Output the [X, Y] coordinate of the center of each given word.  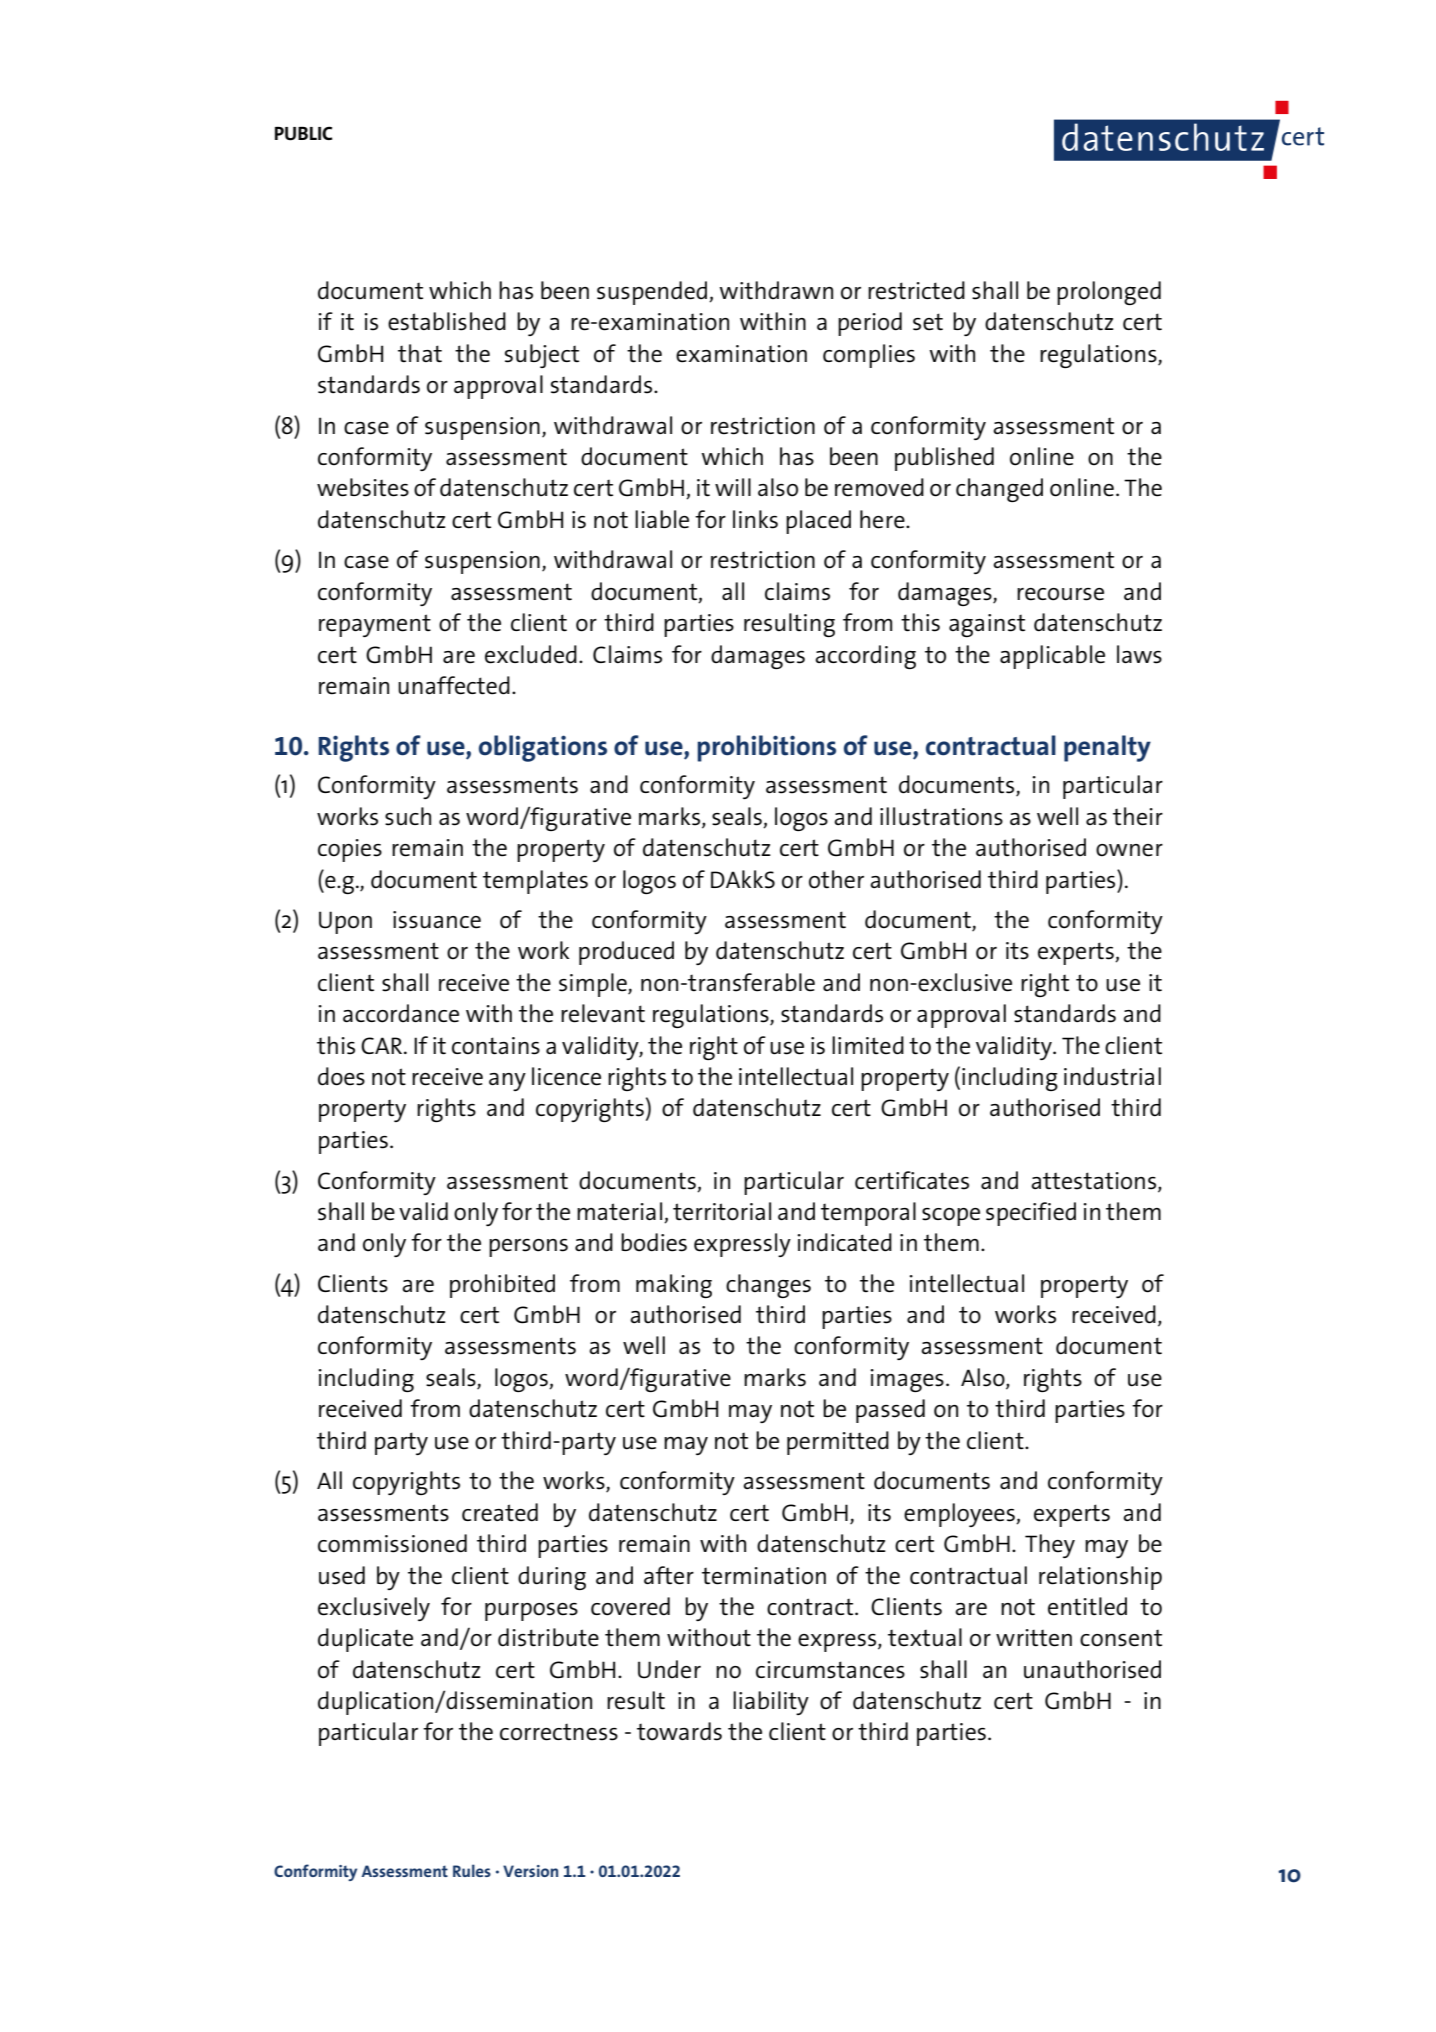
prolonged [1109, 293]
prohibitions [766, 748]
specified [1031, 1214]
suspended [653, 293]
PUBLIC [303, 133]
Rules [472, 1870]
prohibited [502, 1286]
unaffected [454, 685]
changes [768, 1286]
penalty [1107, 748]
